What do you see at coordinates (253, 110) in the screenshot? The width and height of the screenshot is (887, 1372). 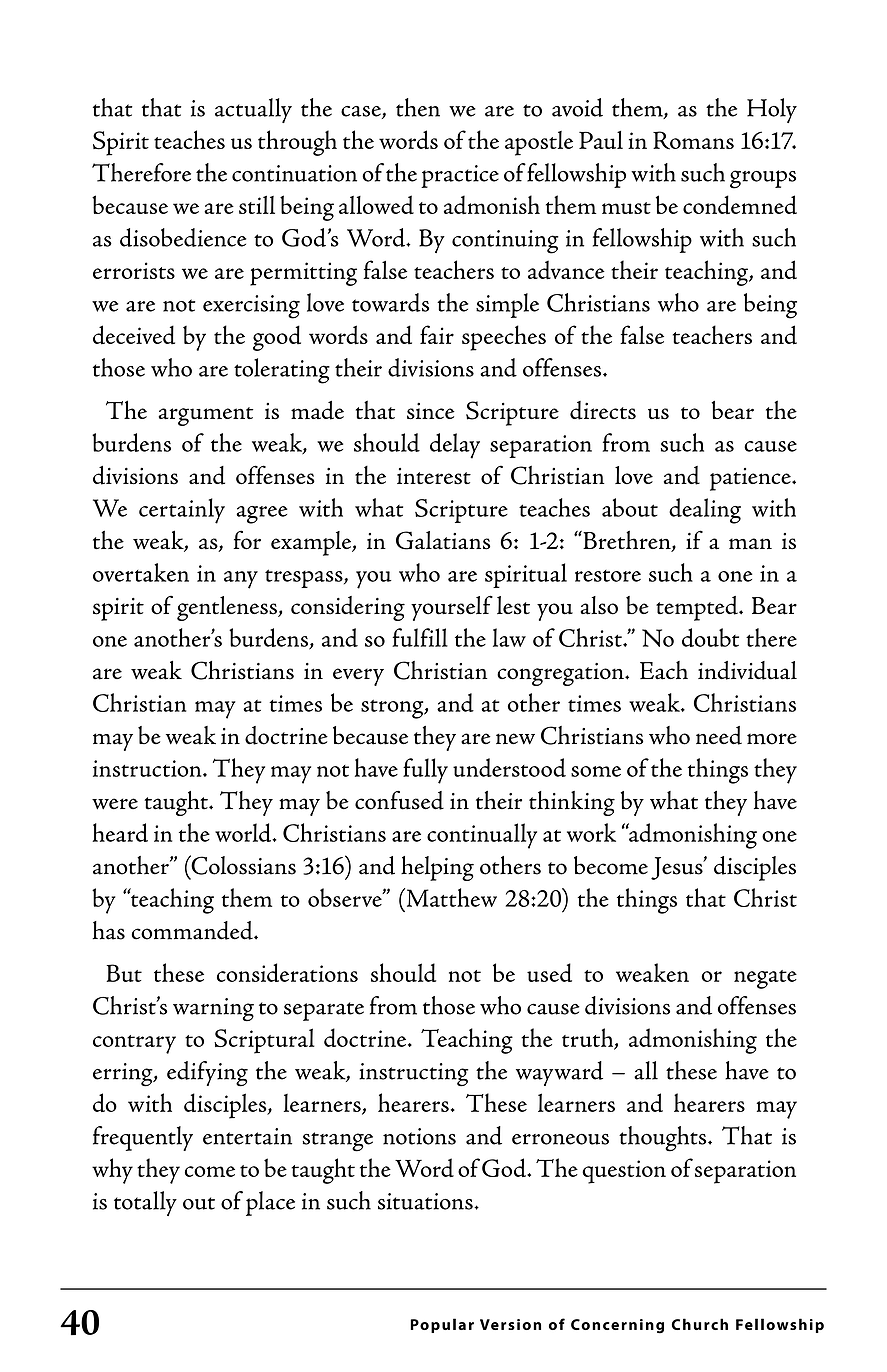 I see `actually` at bounding box center [253, 110].
